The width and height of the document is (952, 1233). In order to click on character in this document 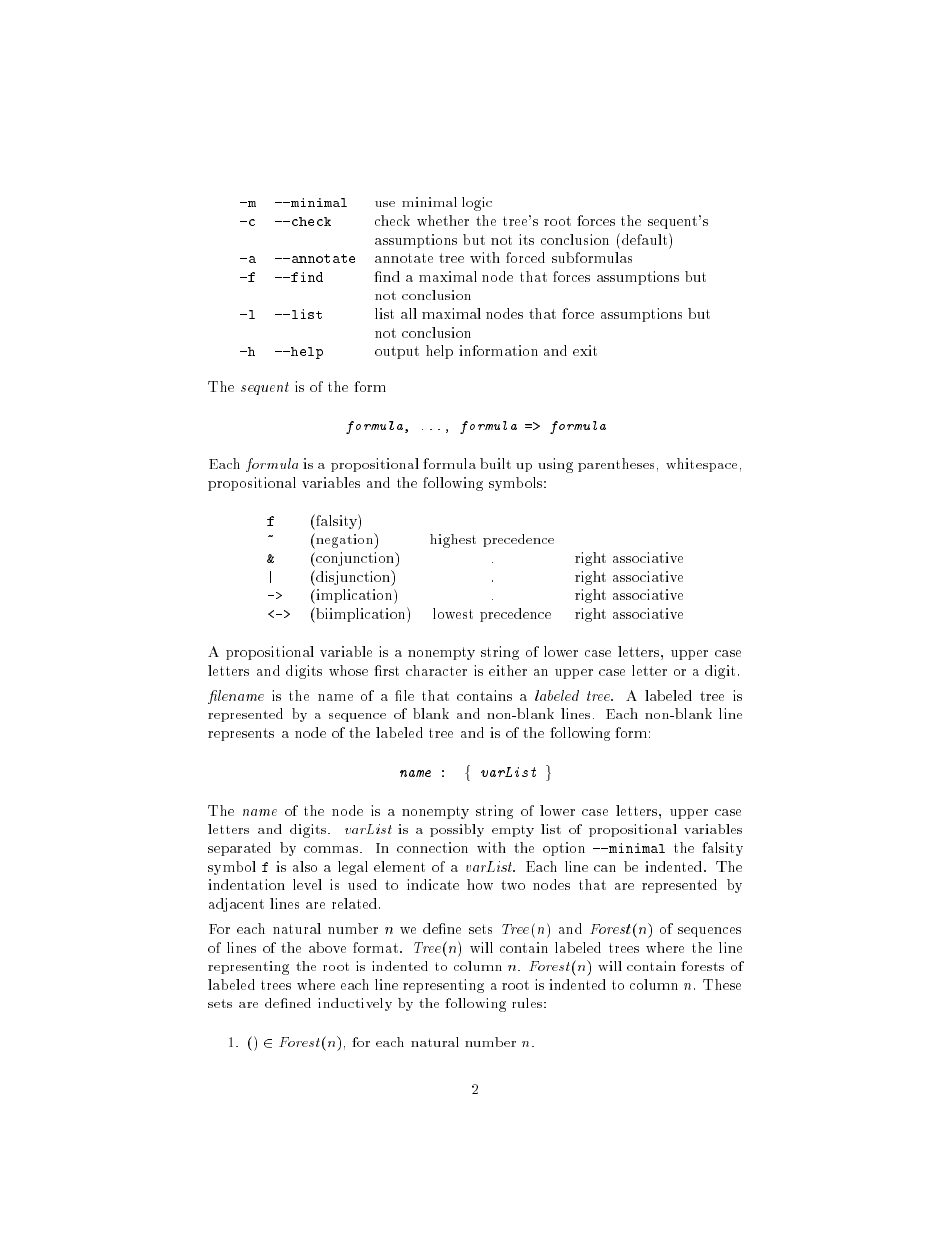, I will do `click(436, 670)`.
